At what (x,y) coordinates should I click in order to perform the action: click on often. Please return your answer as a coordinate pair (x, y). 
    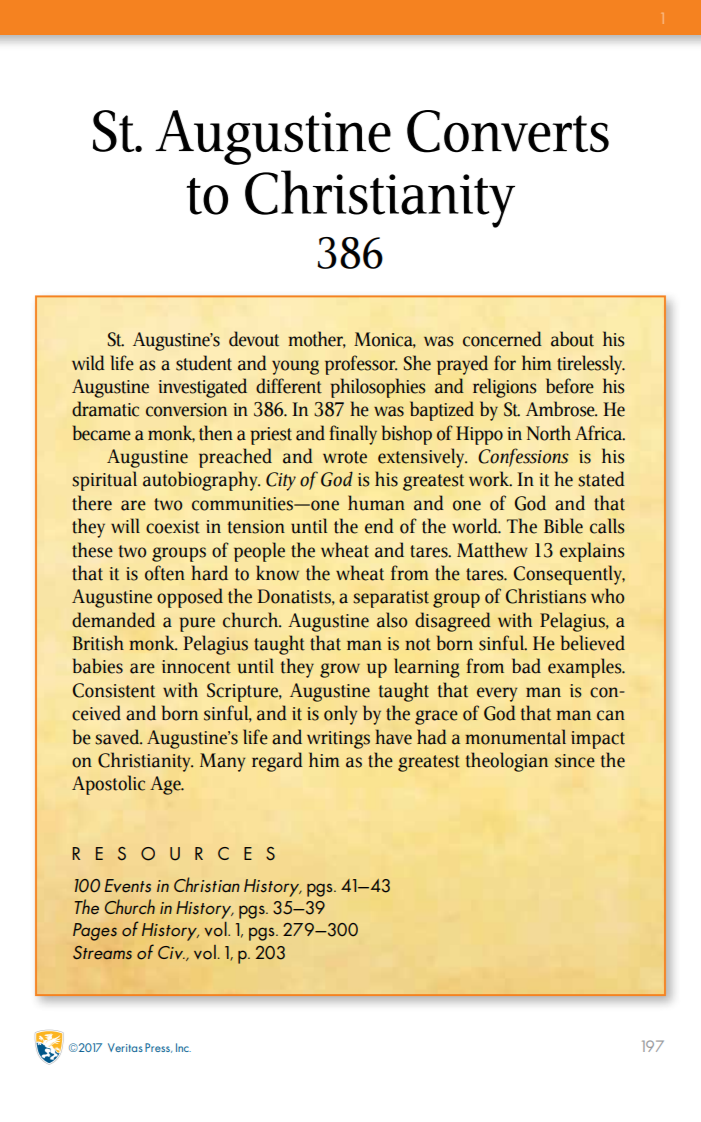
    Looking at the image, I should click on (165, 573).
